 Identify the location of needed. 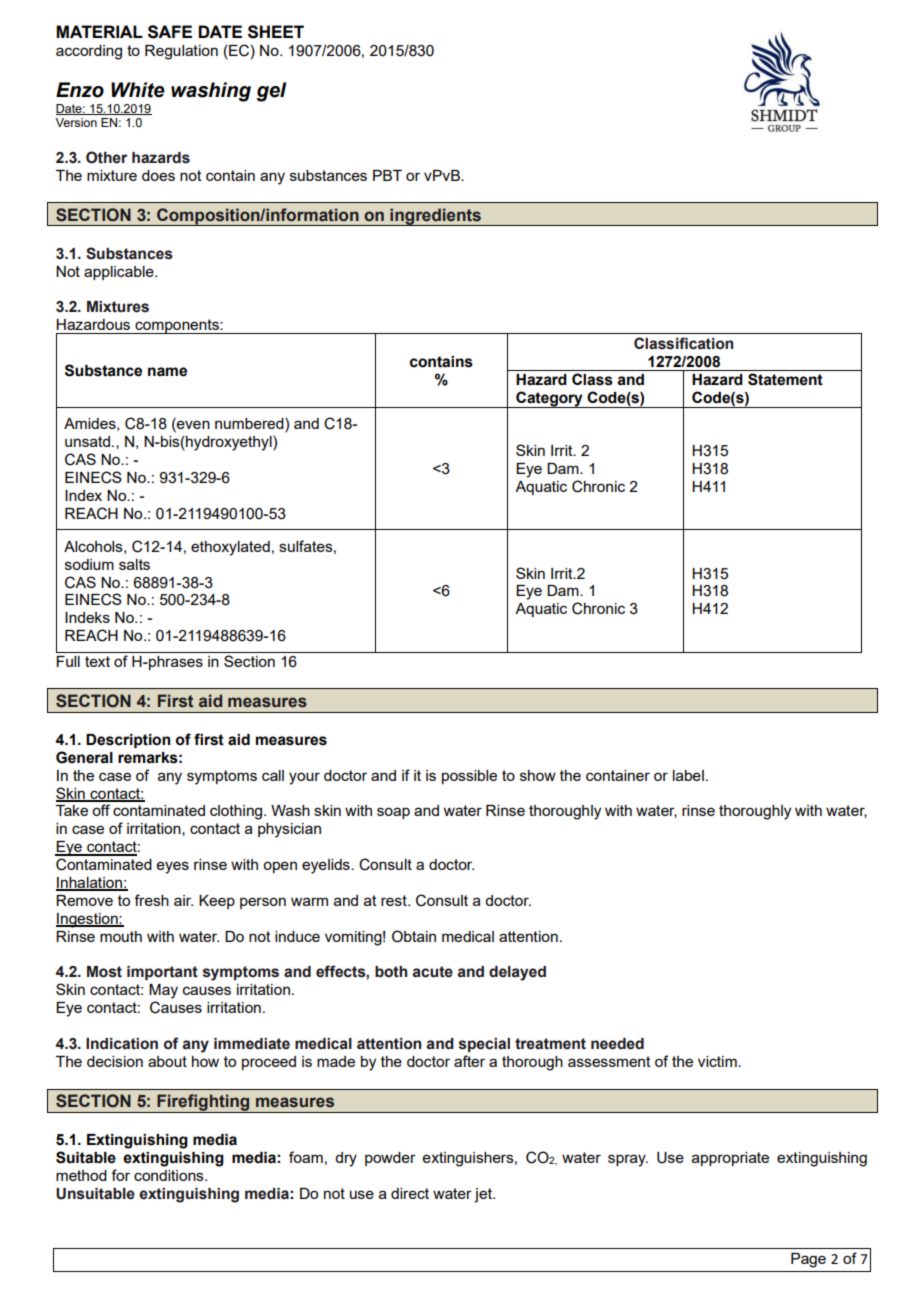
(617, 1044).
